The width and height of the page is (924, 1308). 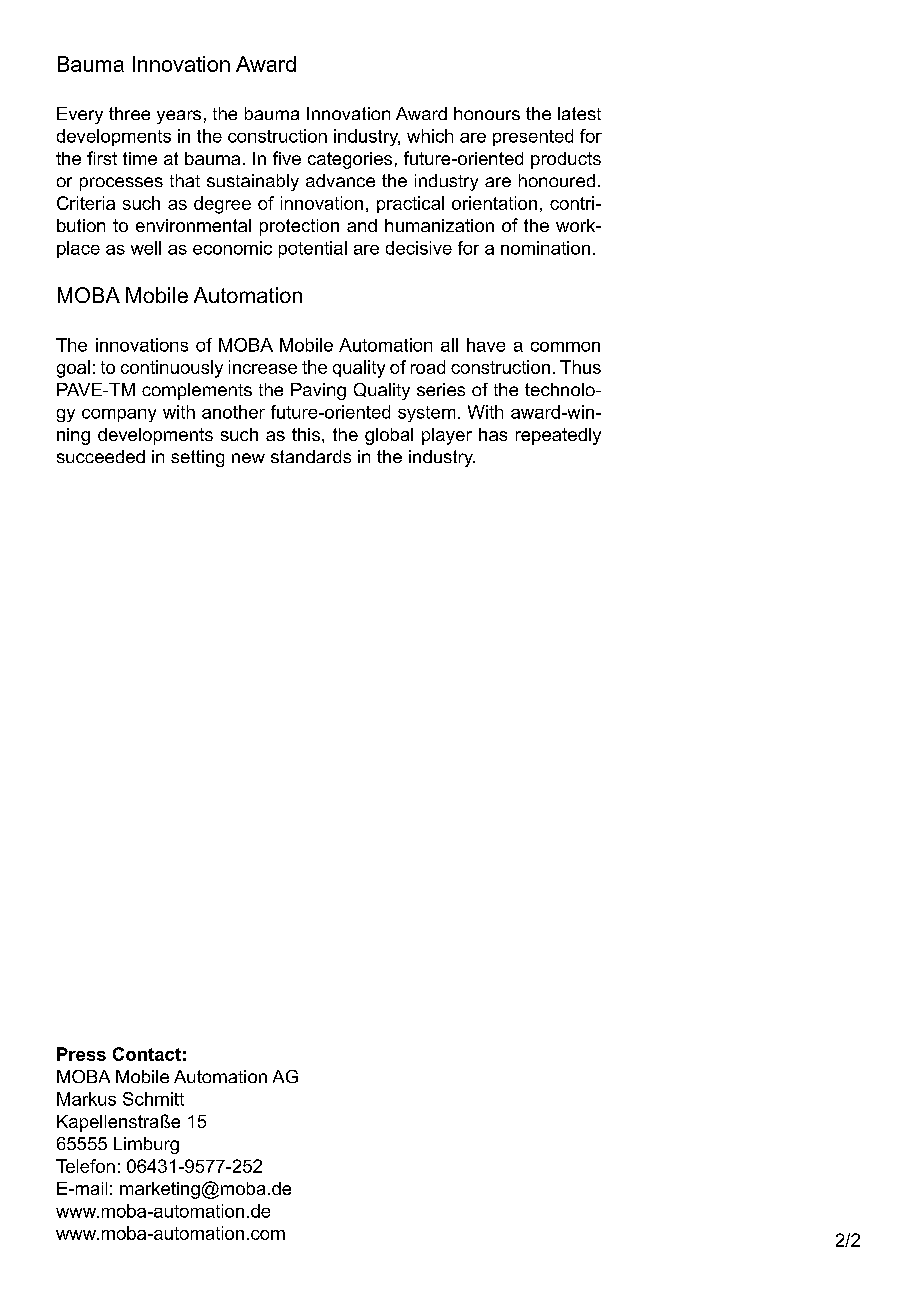 What do you see at coordinates (533, 137) in the page?
I see `presented` at bounding box center [533, 137].
